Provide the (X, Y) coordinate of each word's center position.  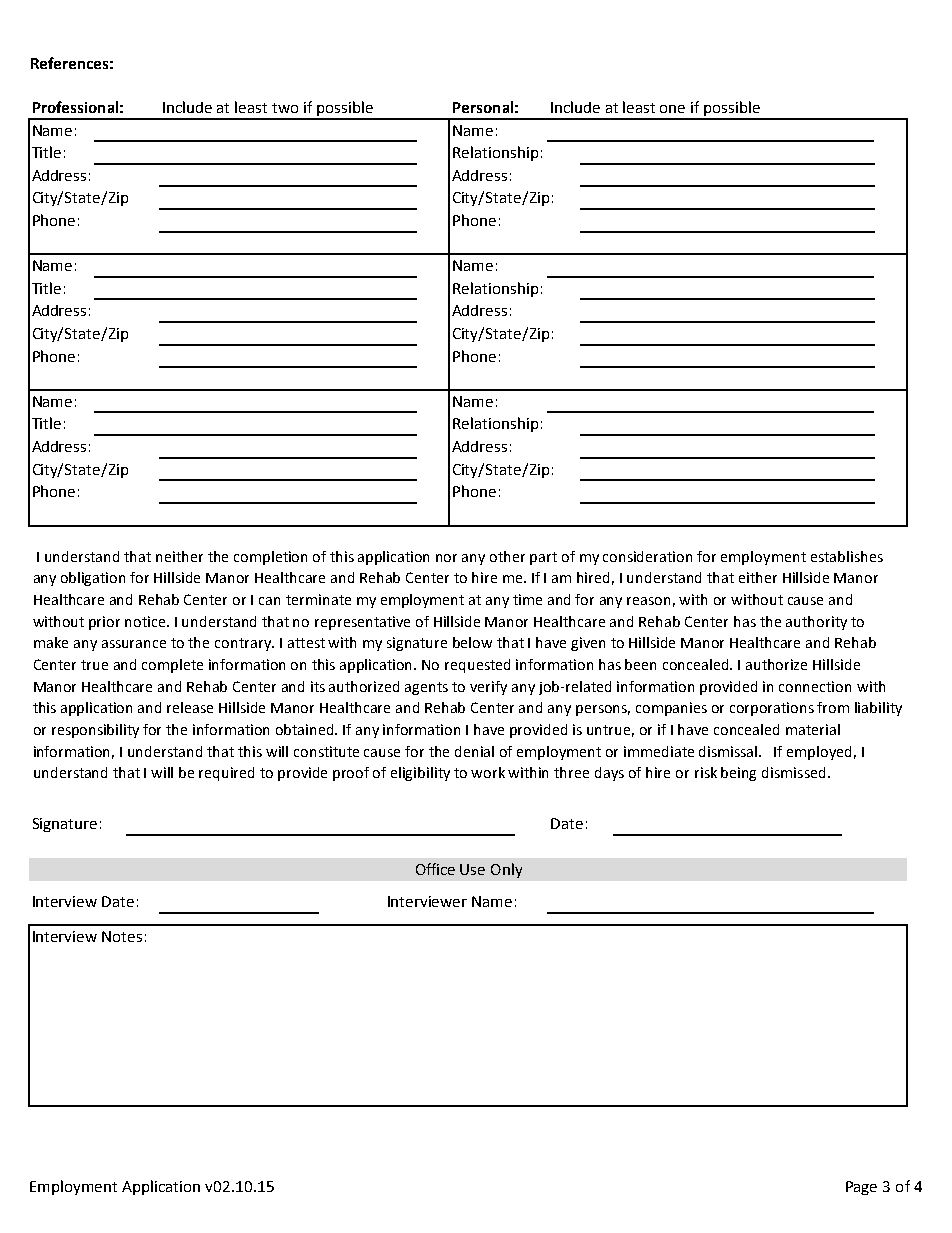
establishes (847, 556)
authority (816, 623)
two (285, 108)
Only (506, 870)
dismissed (793, 772)
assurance (134, 644)
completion (270, 558)
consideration (647, 556)
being (738, 774)
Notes (122, 936)
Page (861, 1188)
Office (435, 869)
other (507, 556)
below (472, 642)
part (543, 558)
